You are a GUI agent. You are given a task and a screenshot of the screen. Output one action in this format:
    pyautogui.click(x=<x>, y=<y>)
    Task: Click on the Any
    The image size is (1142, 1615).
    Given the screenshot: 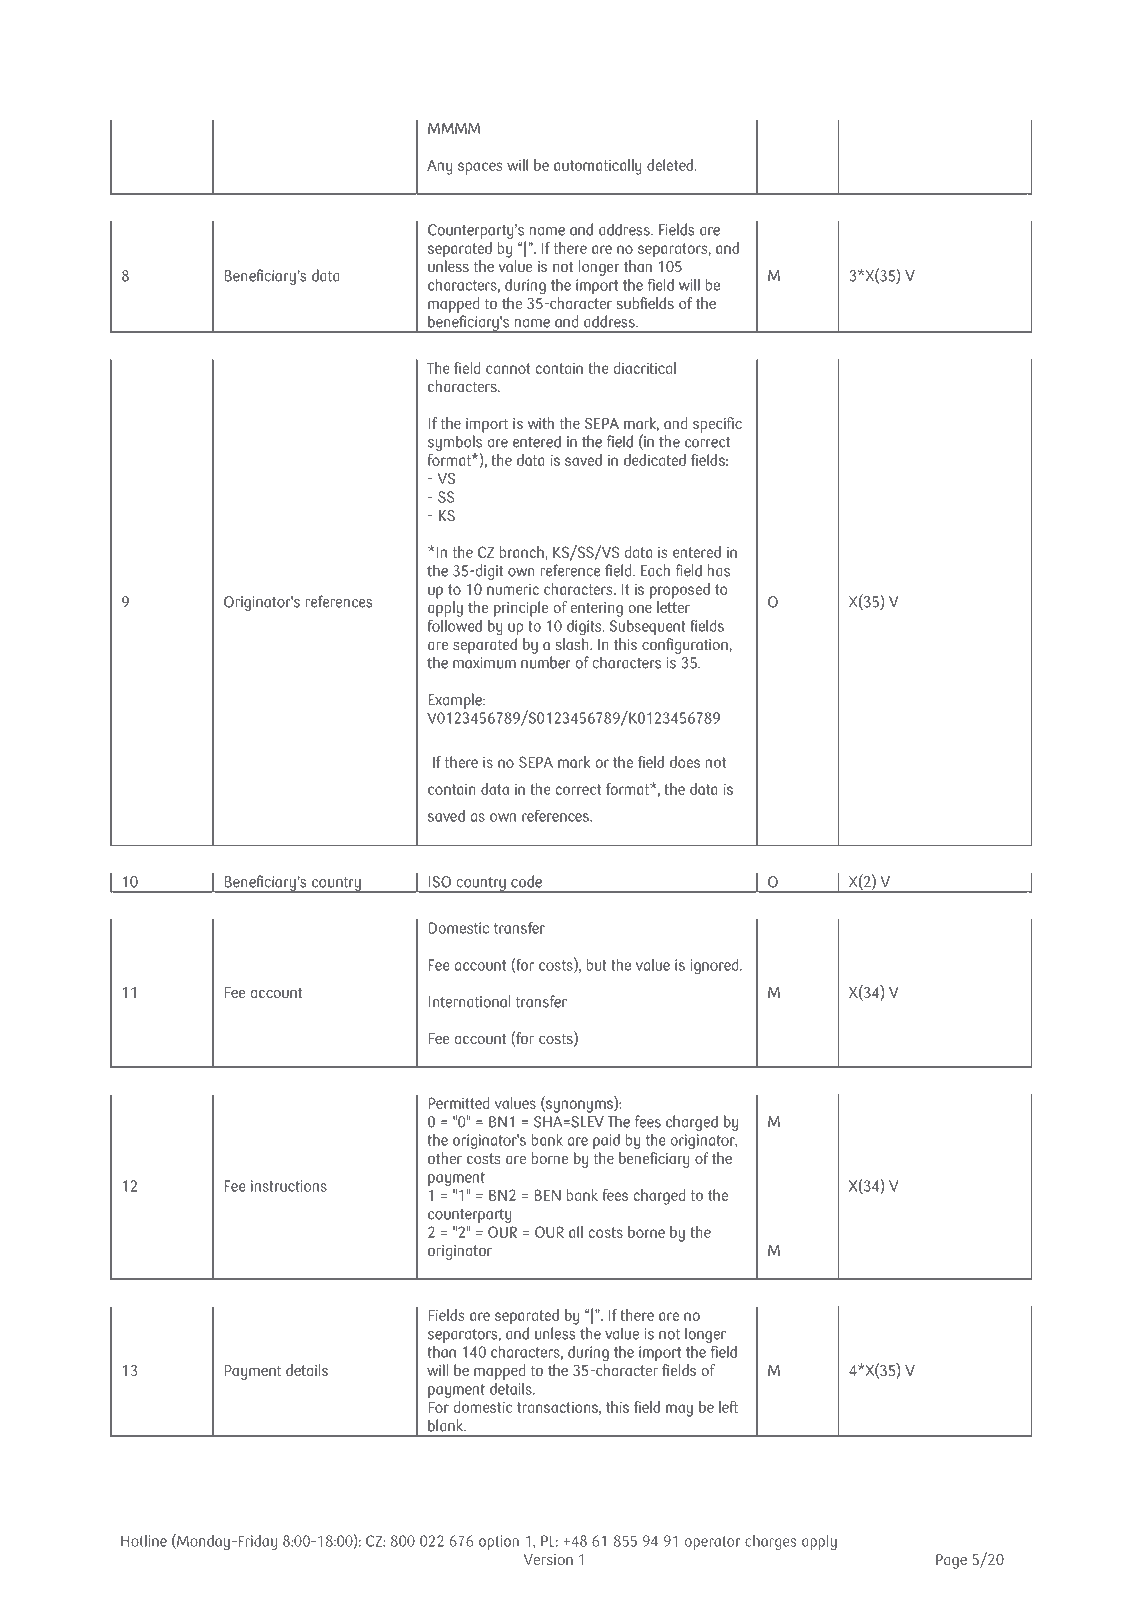 What is the action you would take?
    pyautogui.click(x=440, y=167)
